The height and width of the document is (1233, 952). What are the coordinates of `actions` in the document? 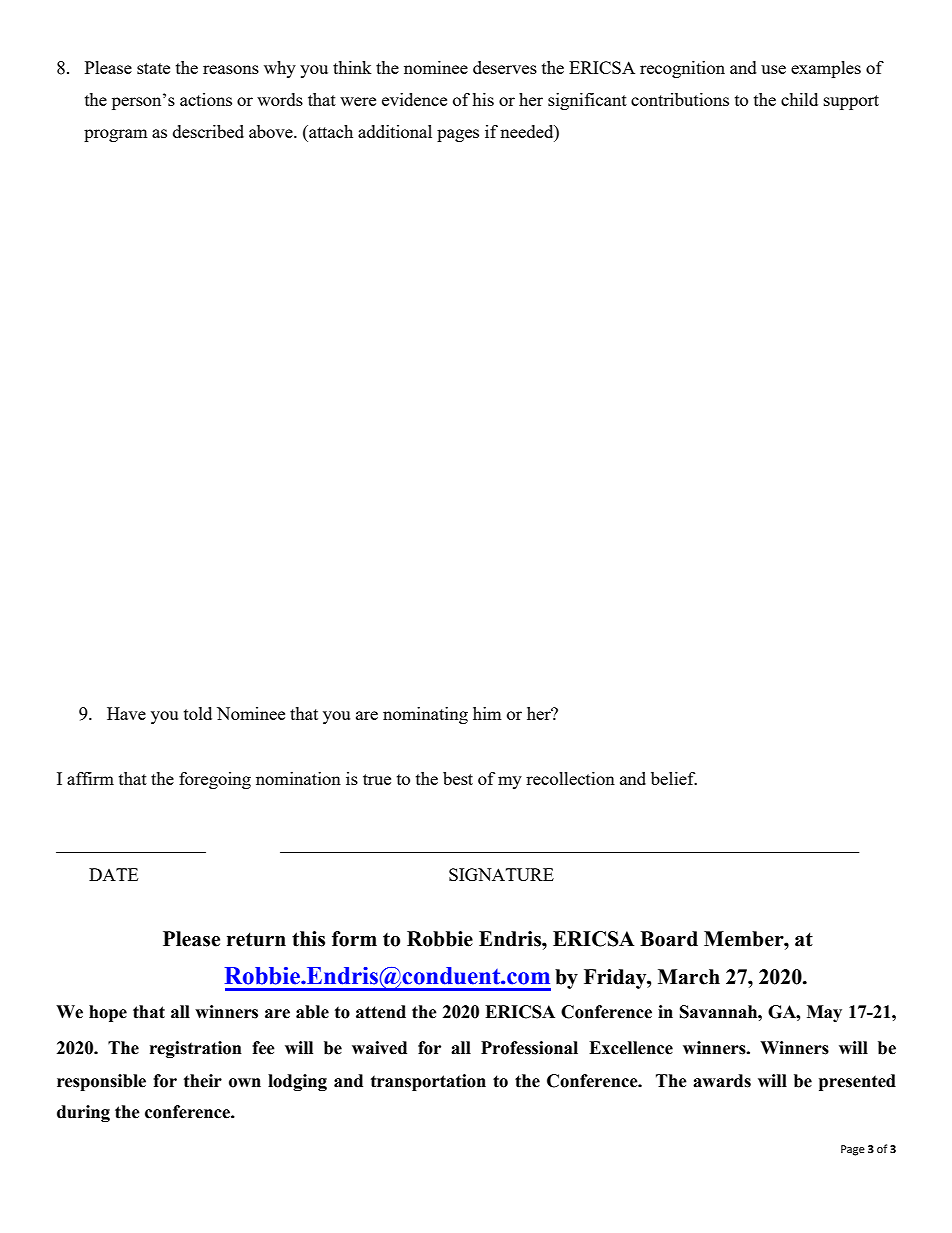 It's located at (206, 99).
